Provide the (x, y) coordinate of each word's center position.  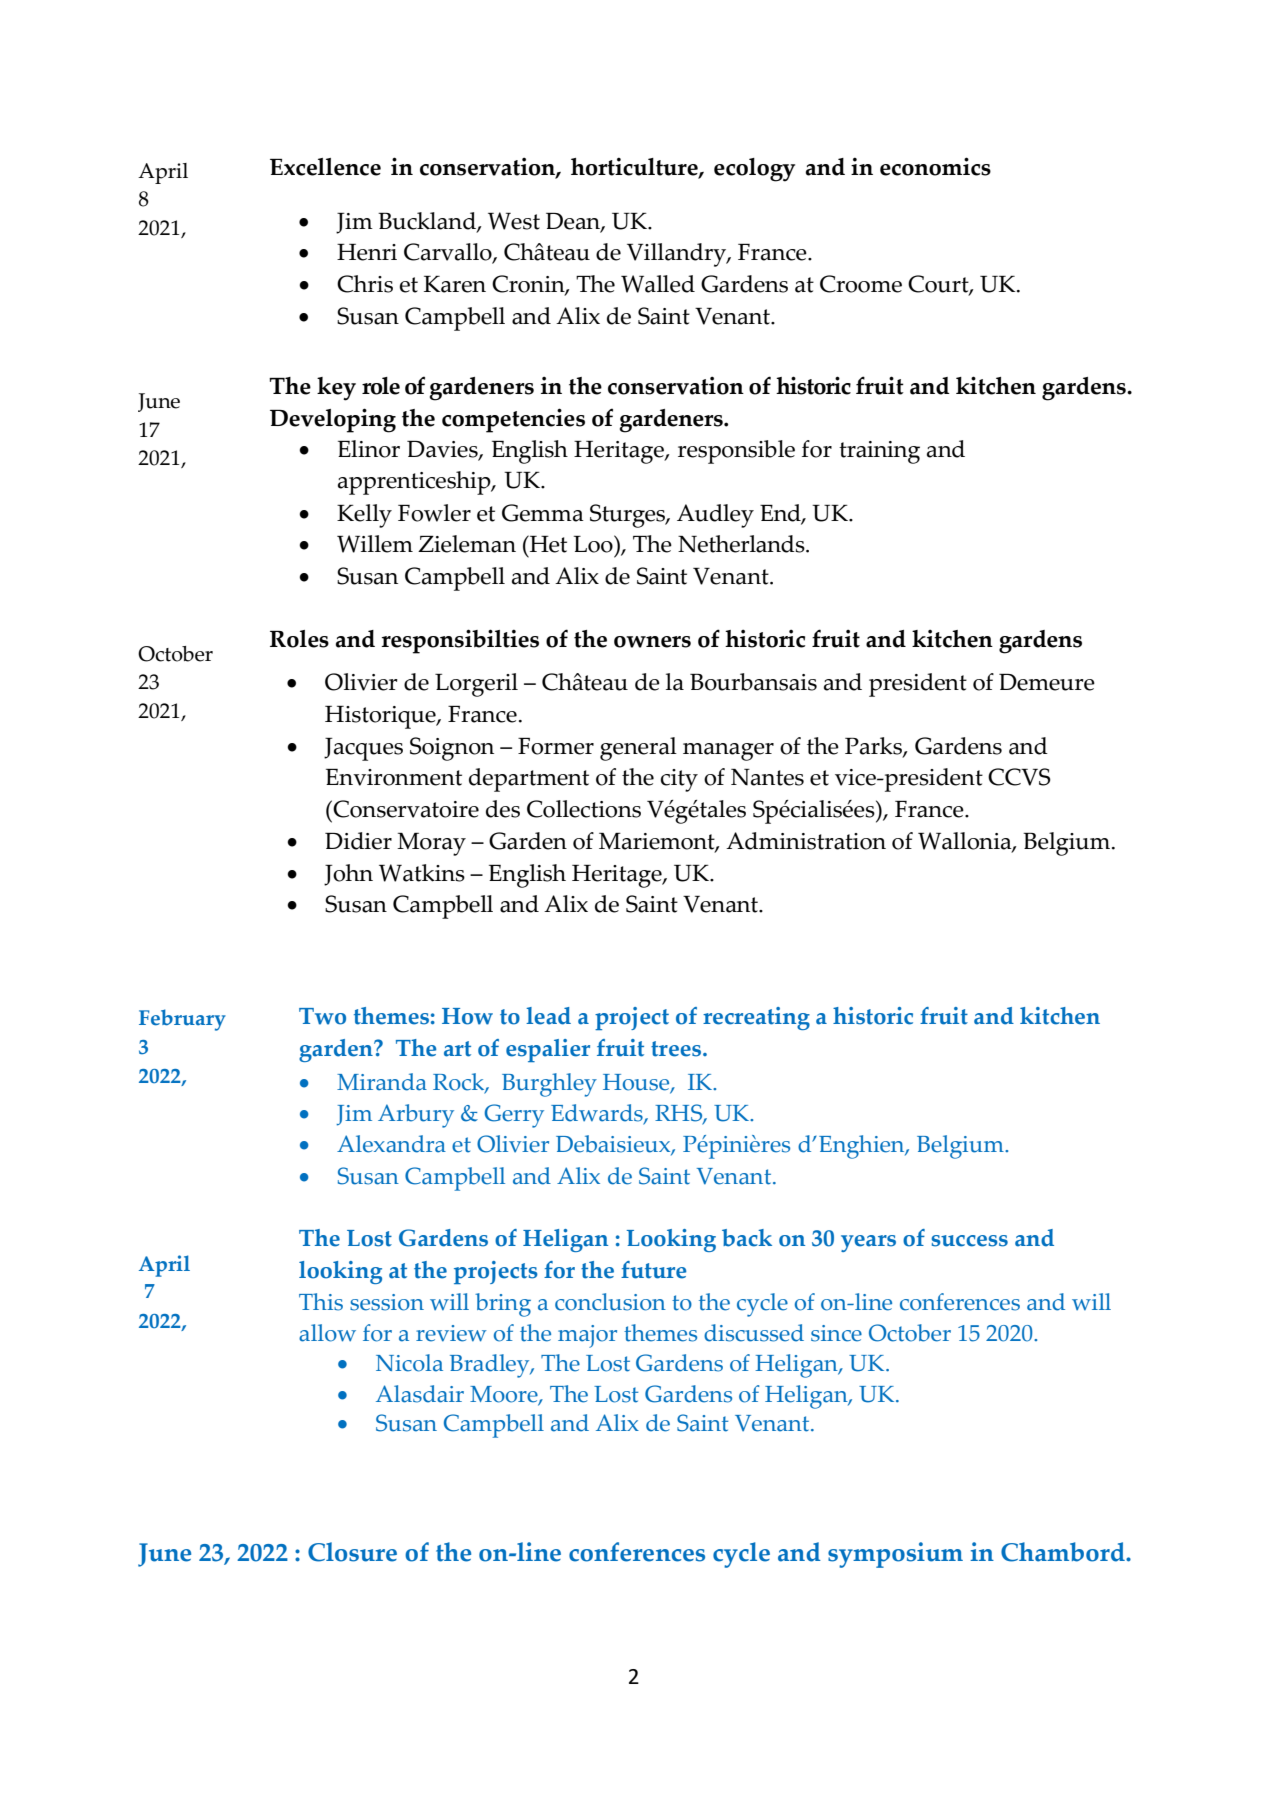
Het (547, 544)
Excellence (325, 167)
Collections (584, 809)
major (587, 1336)
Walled (658, 284)
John (348, 875)
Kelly (364, 516)
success (969, 1241)
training (879, 452)
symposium (895, 1555)
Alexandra (391, 1144)
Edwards (598, 1114)
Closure (352, 1552)
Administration (806, 841)
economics (935, 166)
